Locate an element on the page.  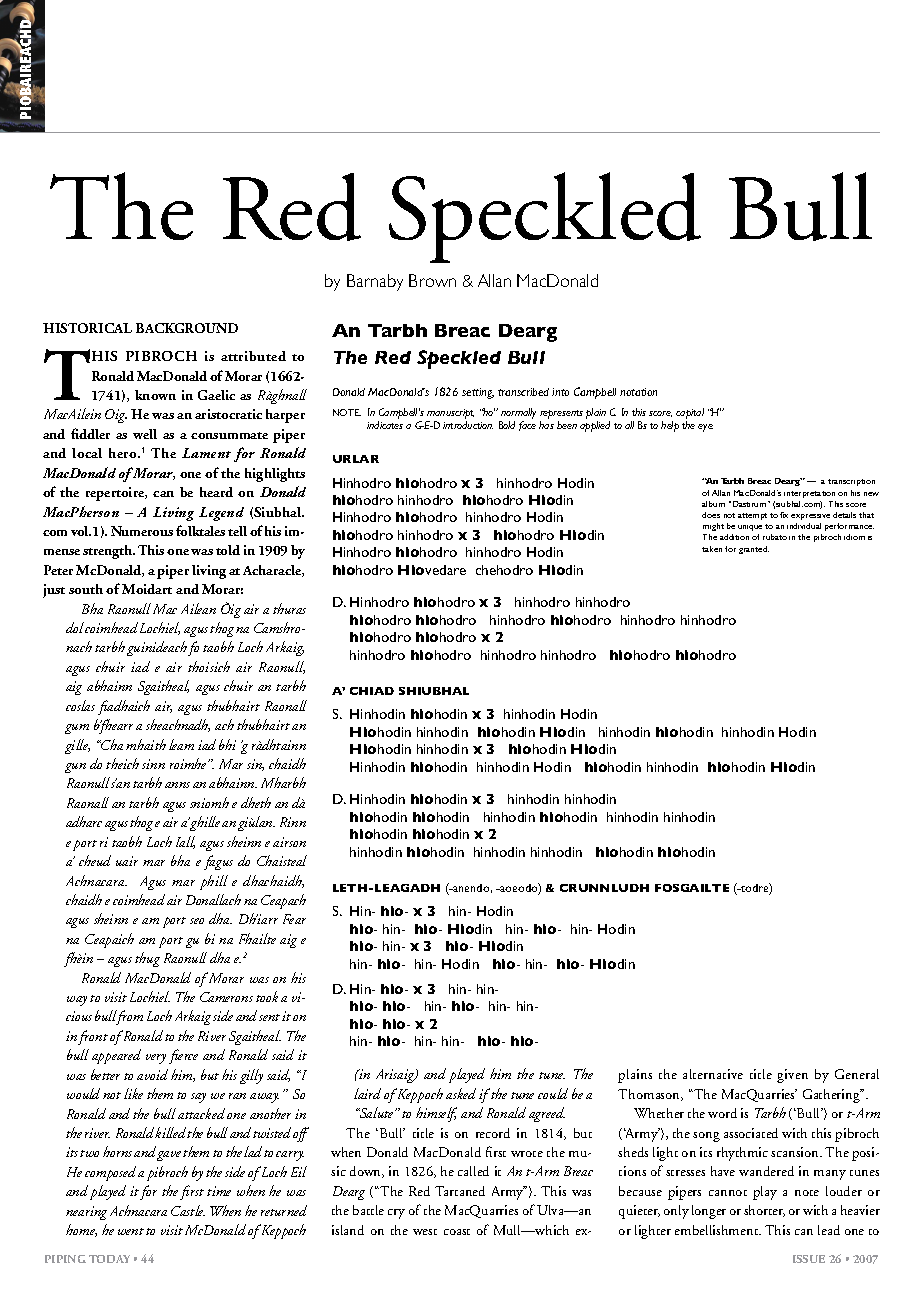
Brown is located at coordinates (432, 280).
